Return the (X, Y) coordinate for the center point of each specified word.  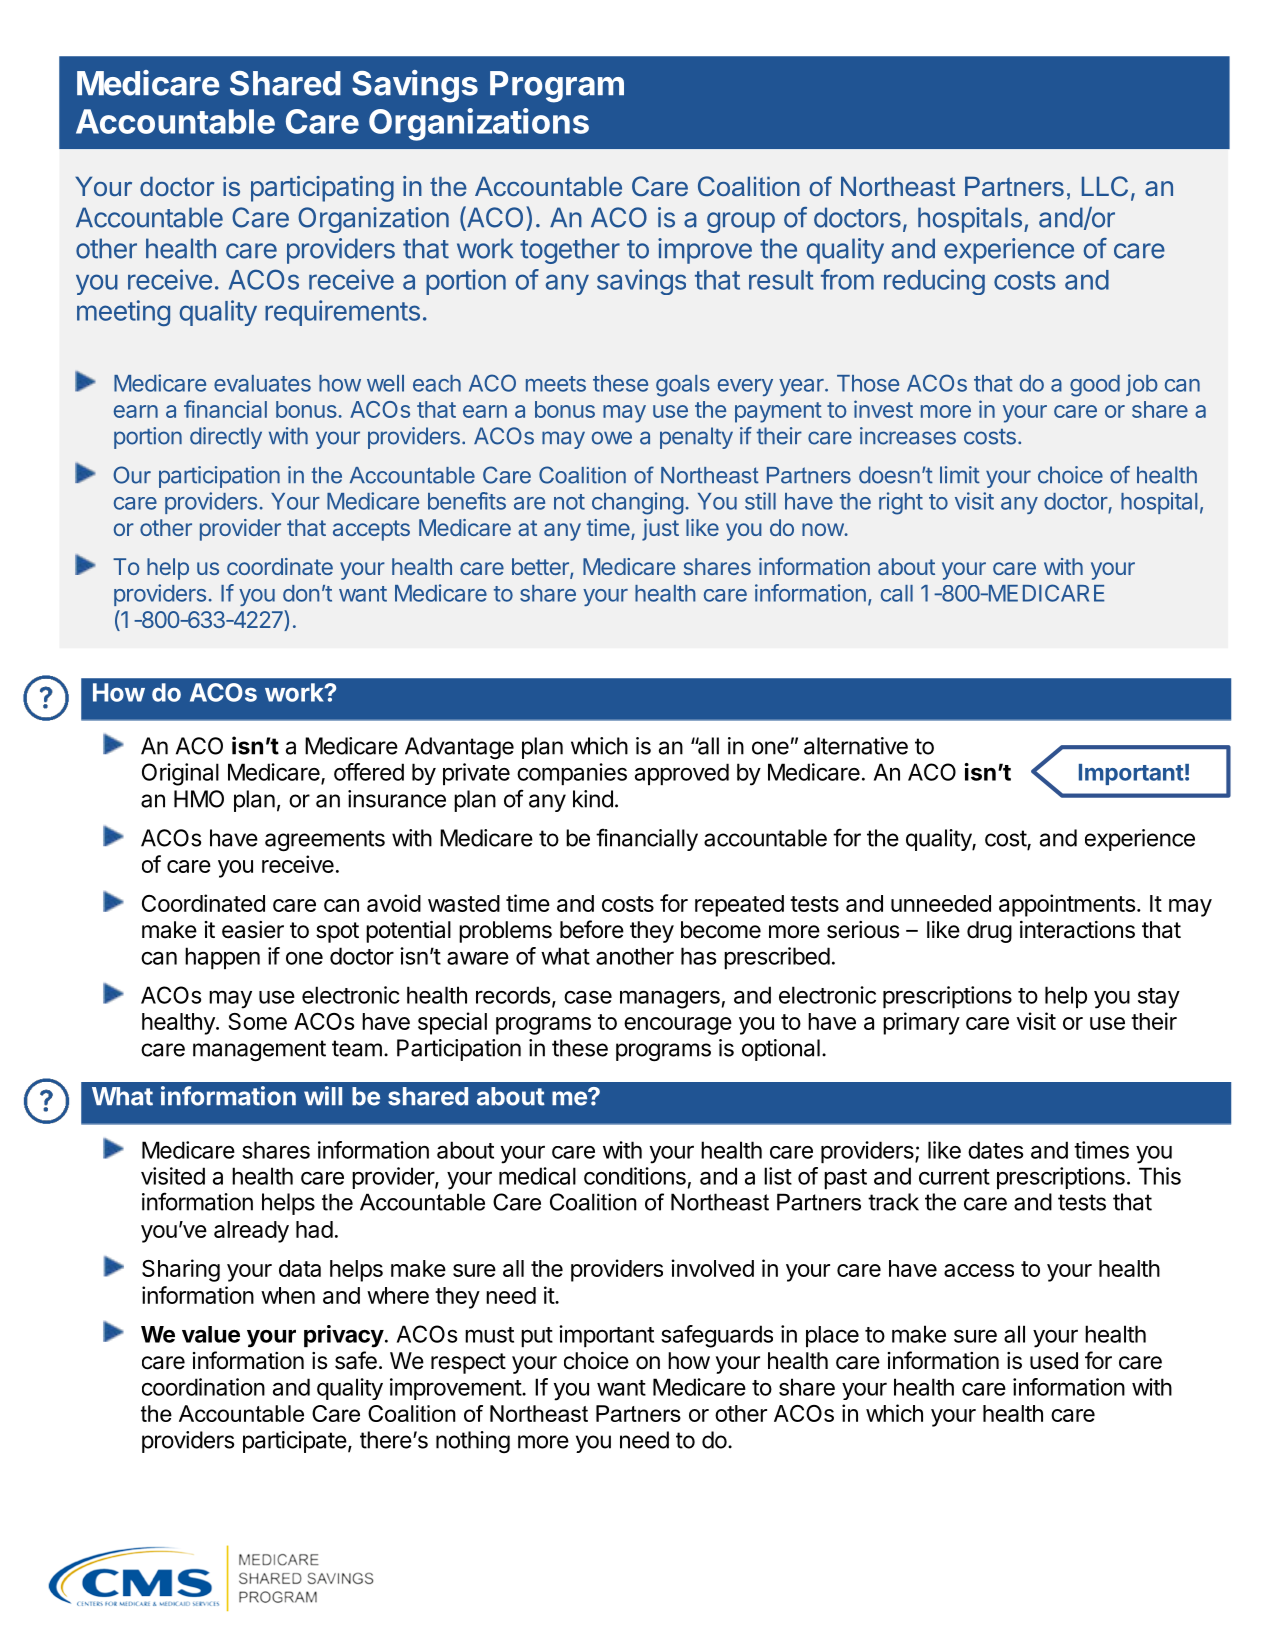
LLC (1105, 186)
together (570, 251)
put (537, 1337)
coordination (203, 1387)
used (1054, 1361)
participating (322, 189)
